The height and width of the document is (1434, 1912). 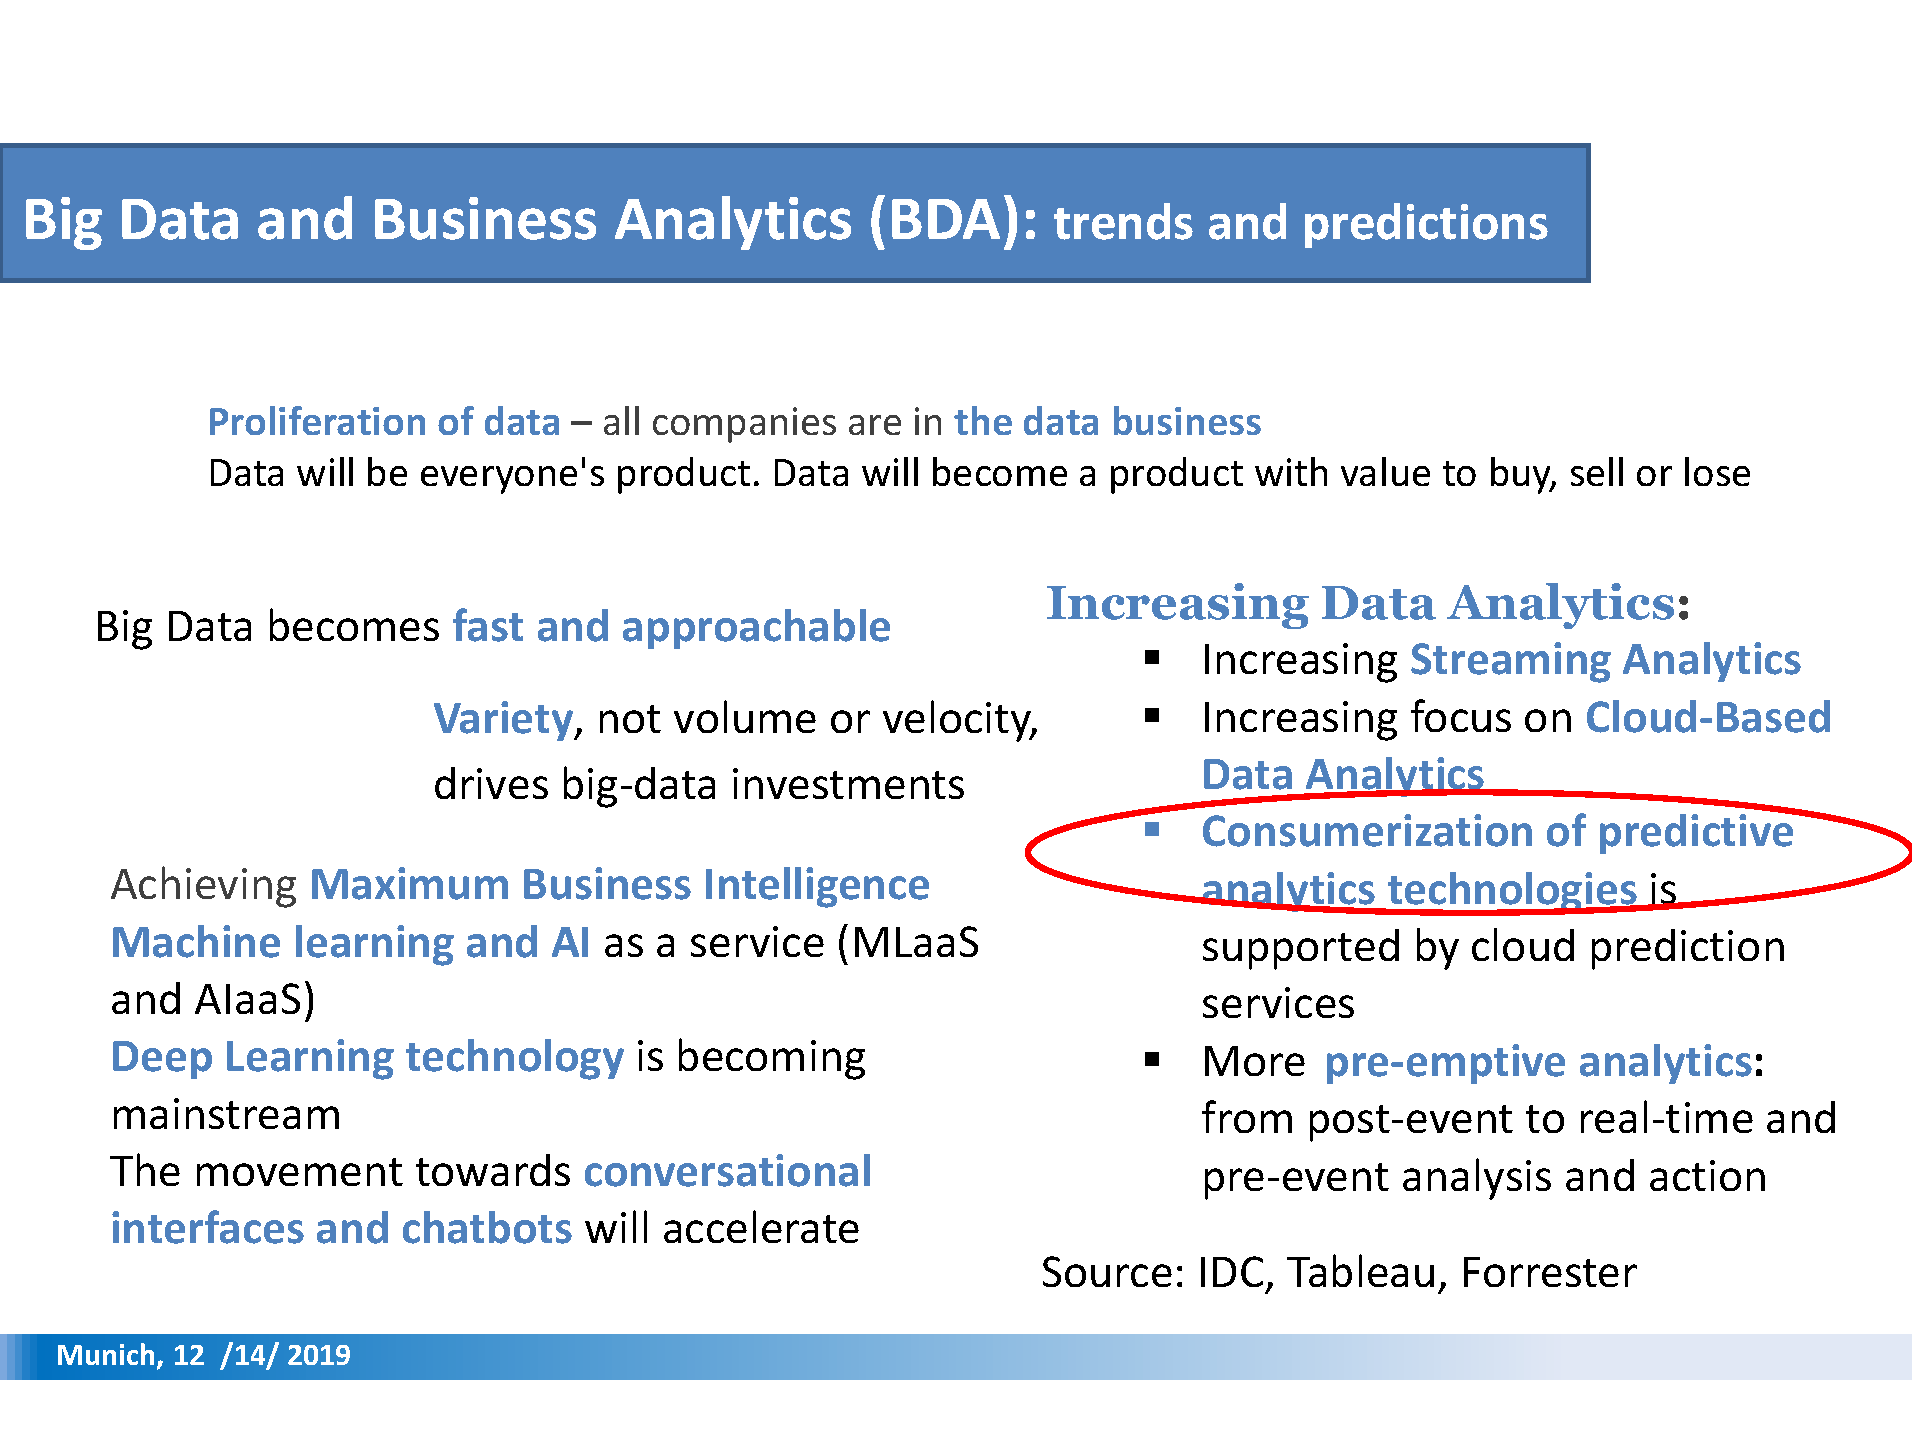 I want to click on fast, so click(x=488, y=625).
